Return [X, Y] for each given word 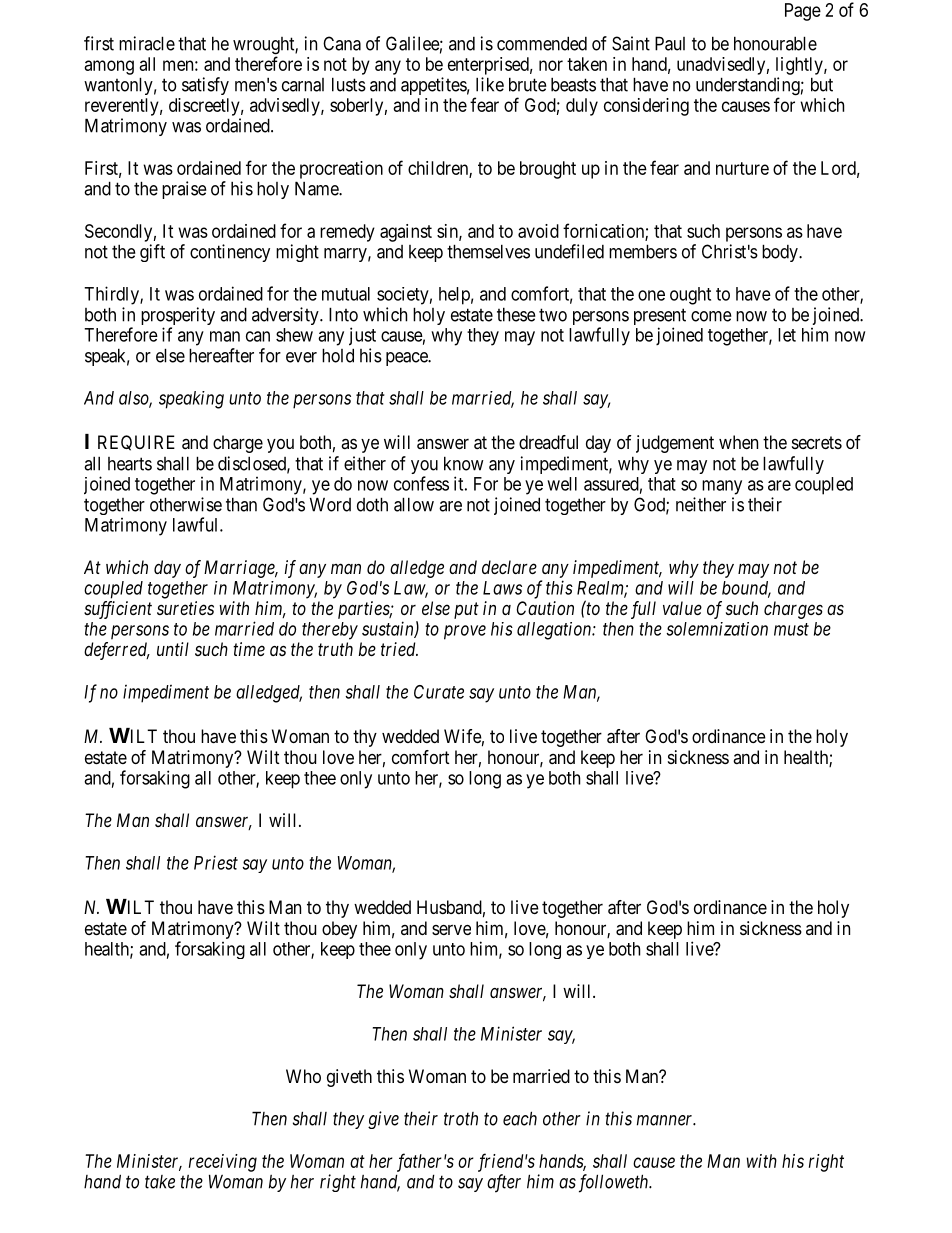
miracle [147, 43]
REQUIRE [136, 443]
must [791, 629]
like [490, 84]
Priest [216, 862]
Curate [439, 692]
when [738, 442]
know [464, 463]
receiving [223, 1163]
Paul [670, 43]
